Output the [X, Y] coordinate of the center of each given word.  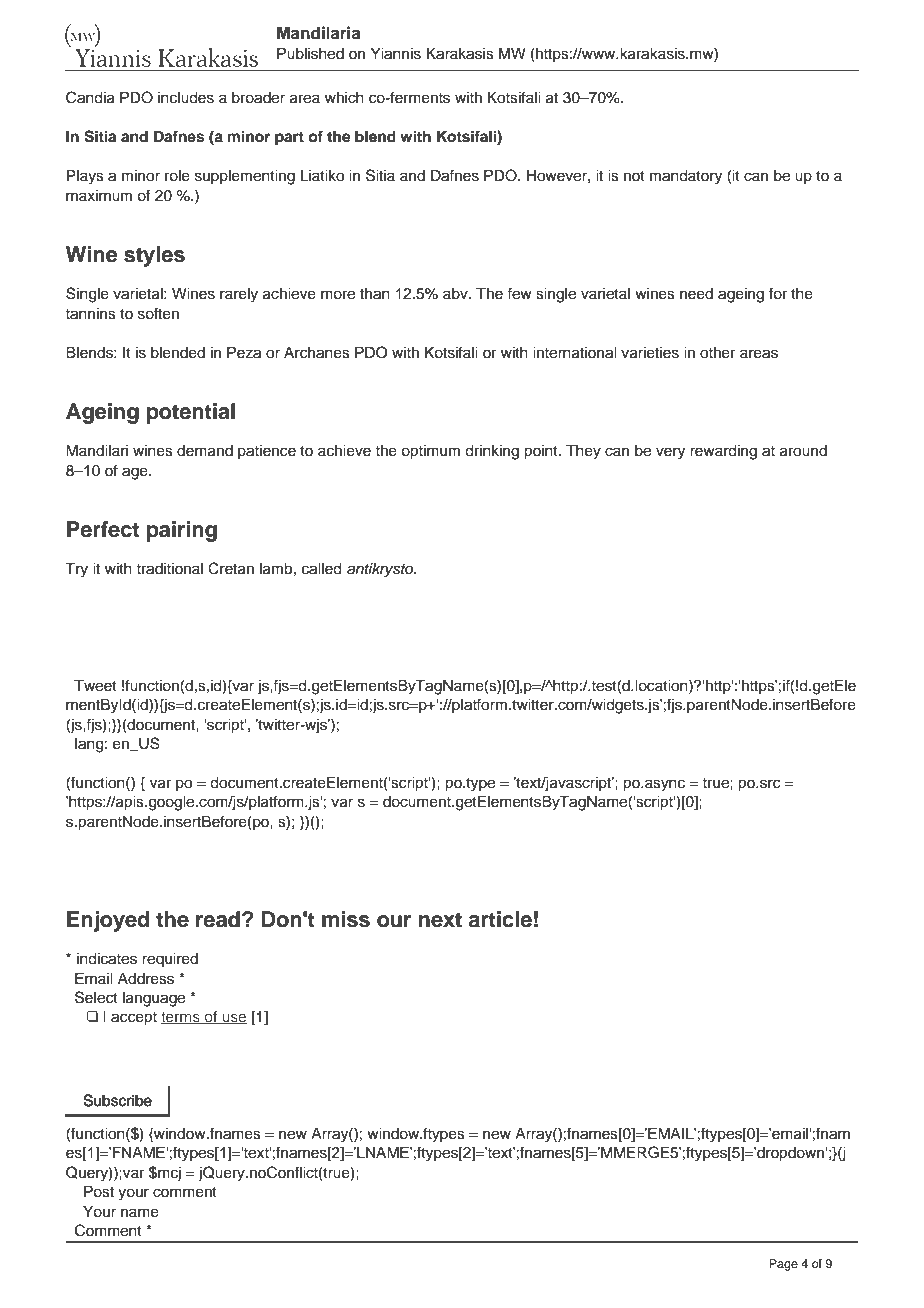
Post [99, 1192]
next [440, 920]
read [218, 919]
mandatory [686, 177]
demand [205, 451]
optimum [430, 452]
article [500, 919]
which [344, 98]
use [233, 1018]
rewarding [723, 452]
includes [186, 98]
